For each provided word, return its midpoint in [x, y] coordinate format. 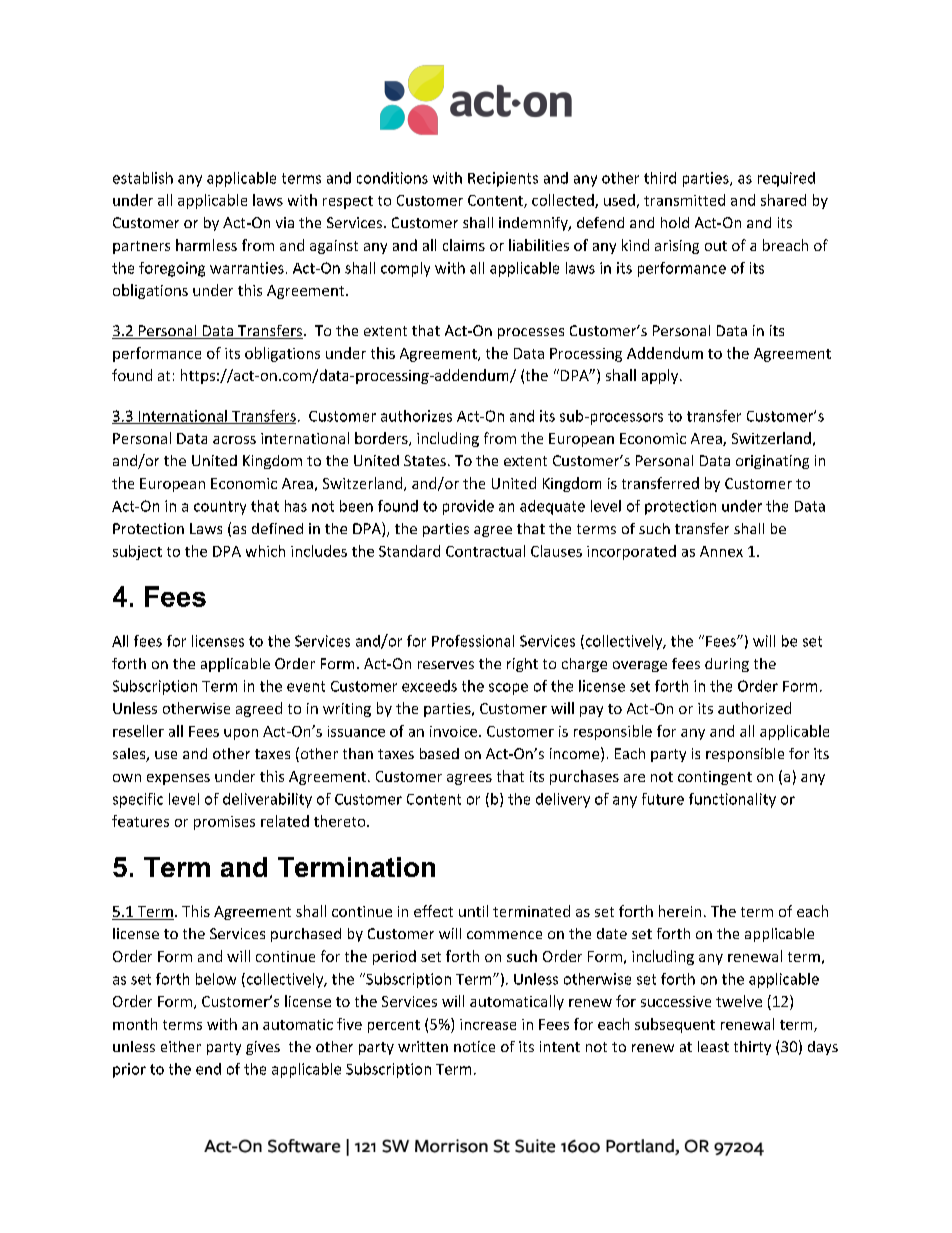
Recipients [503, 179]
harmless [206, 245]
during [727, 665]
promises [224, 823]
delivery [563, 800]
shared [783, 200]
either [181, 1046]
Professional [473, 641]
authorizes [416, 416]
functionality [732, 800]
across [234, 440]
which [265, 551]
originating [772, 462]
